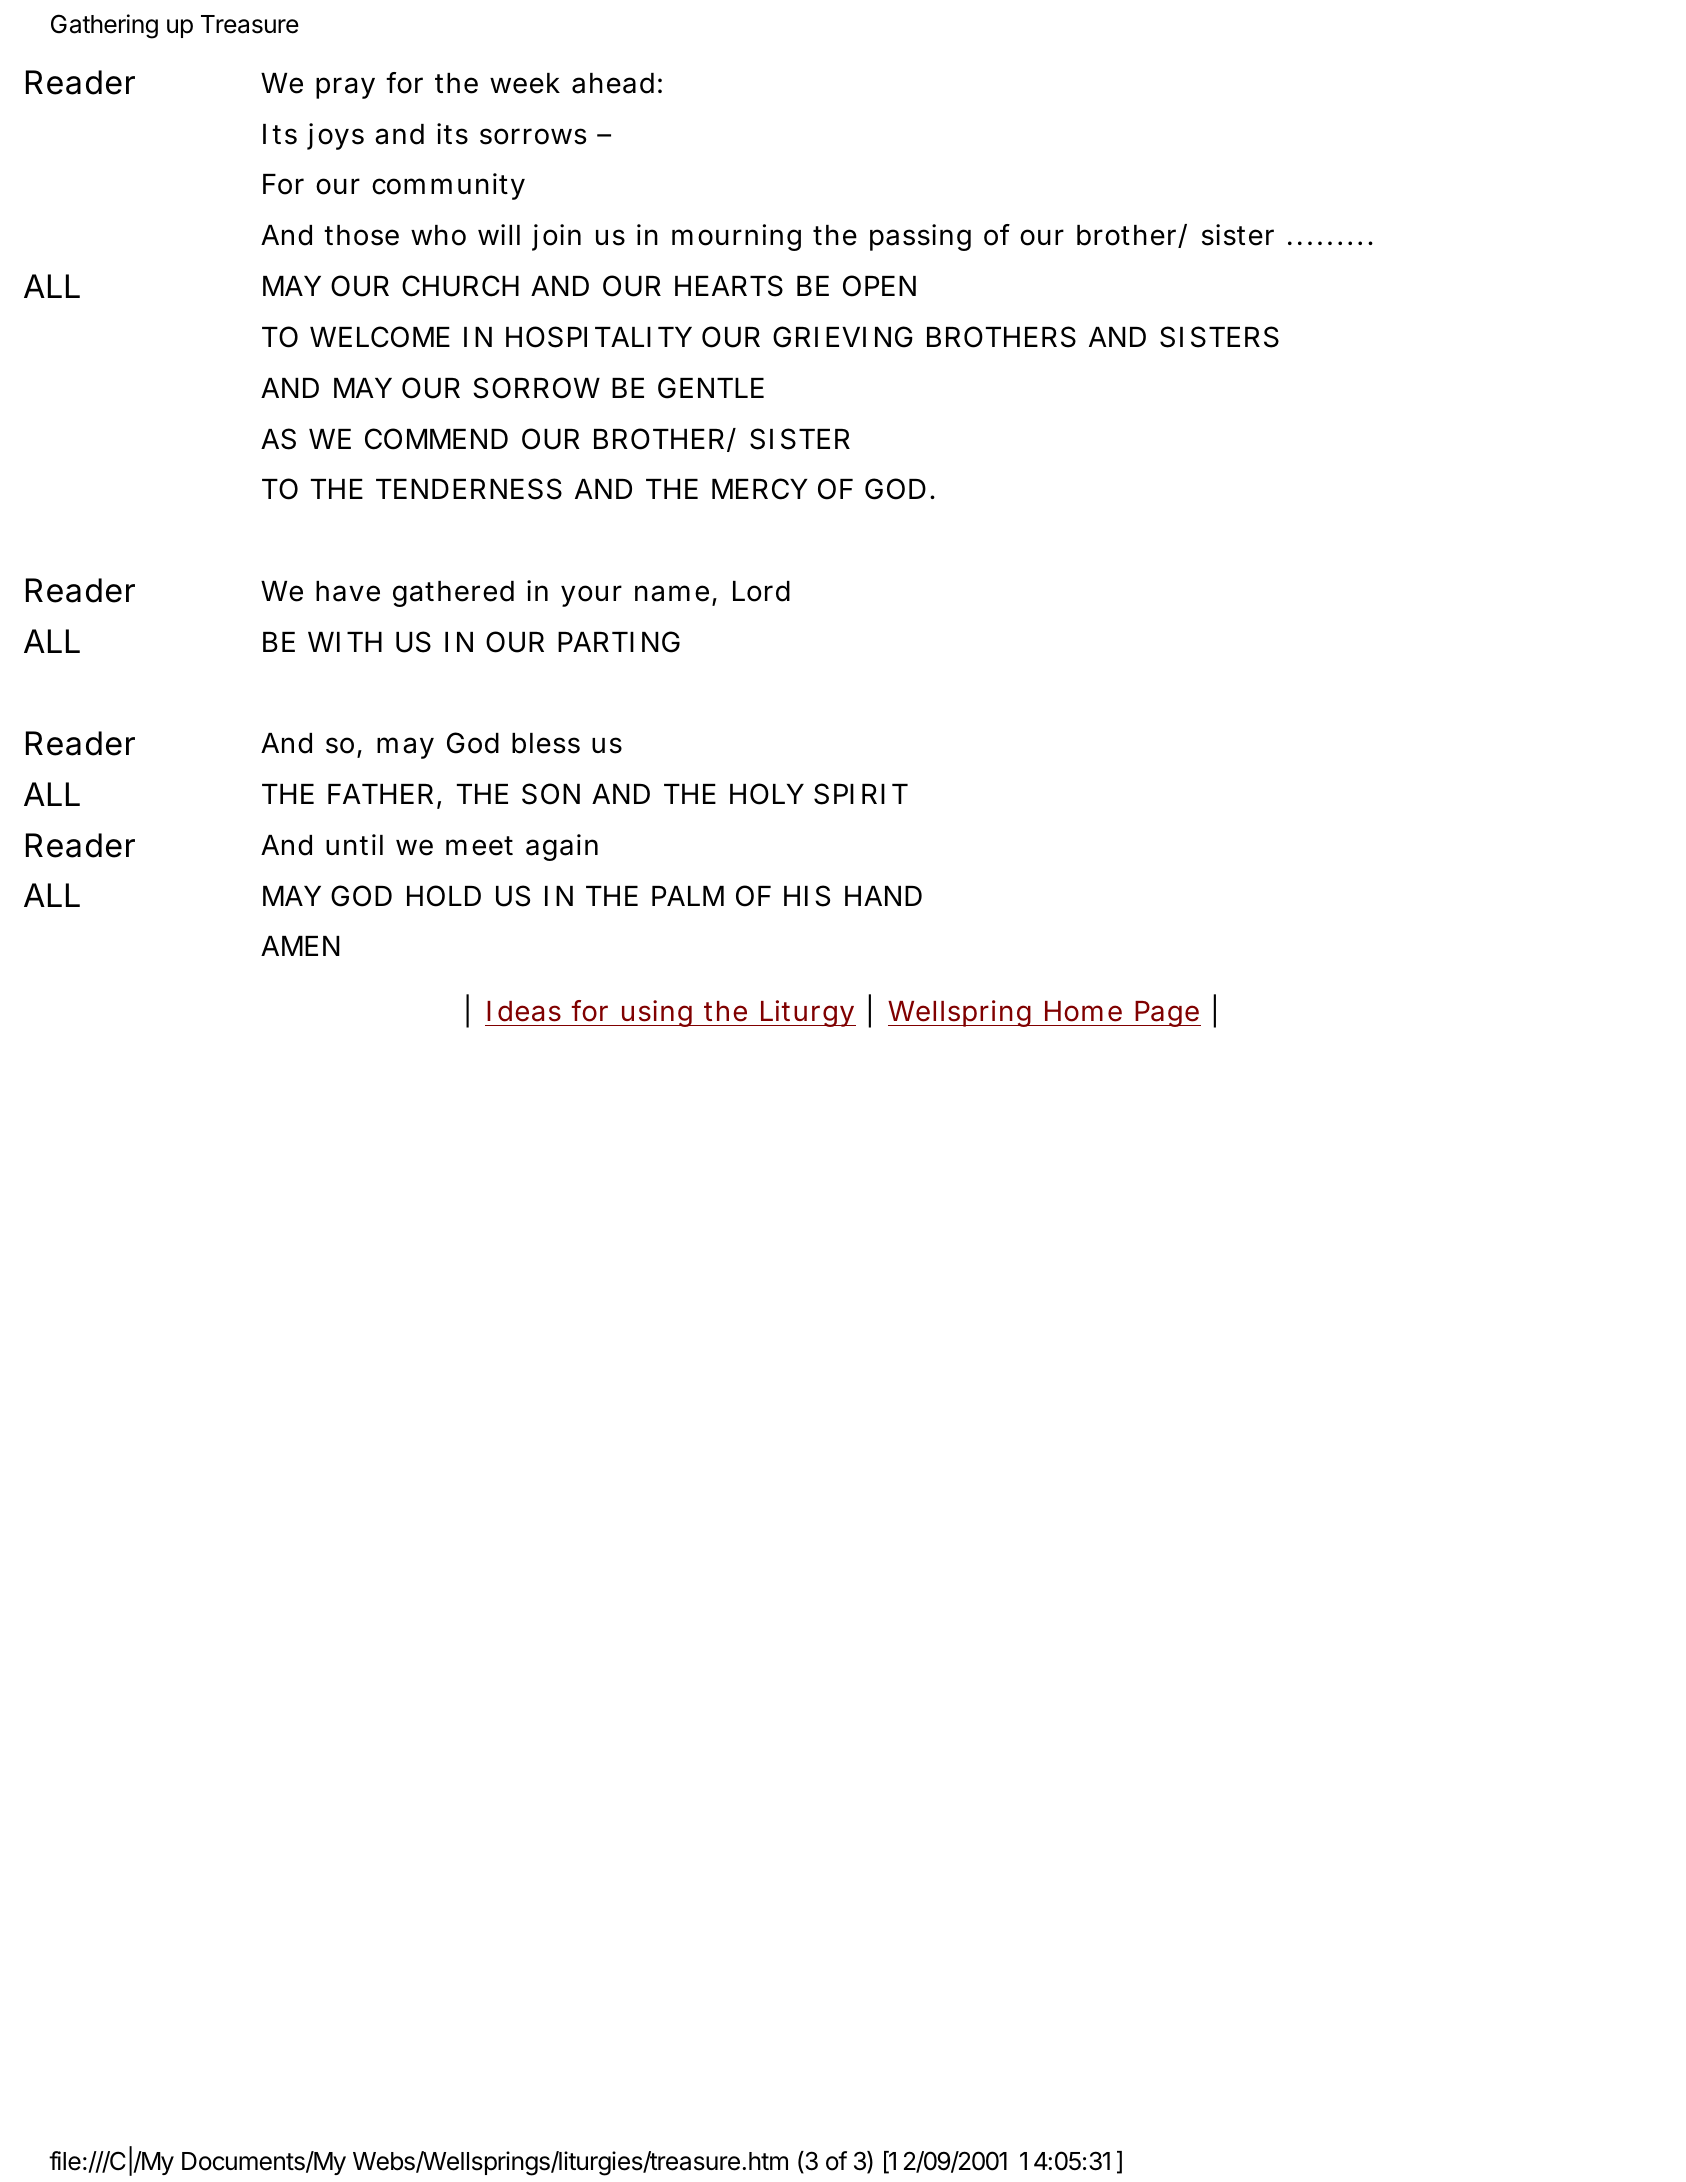  What do you see at coordinates (761, 591) in the screenshot?
I see `Lord` at bounding box center [761, 591].
